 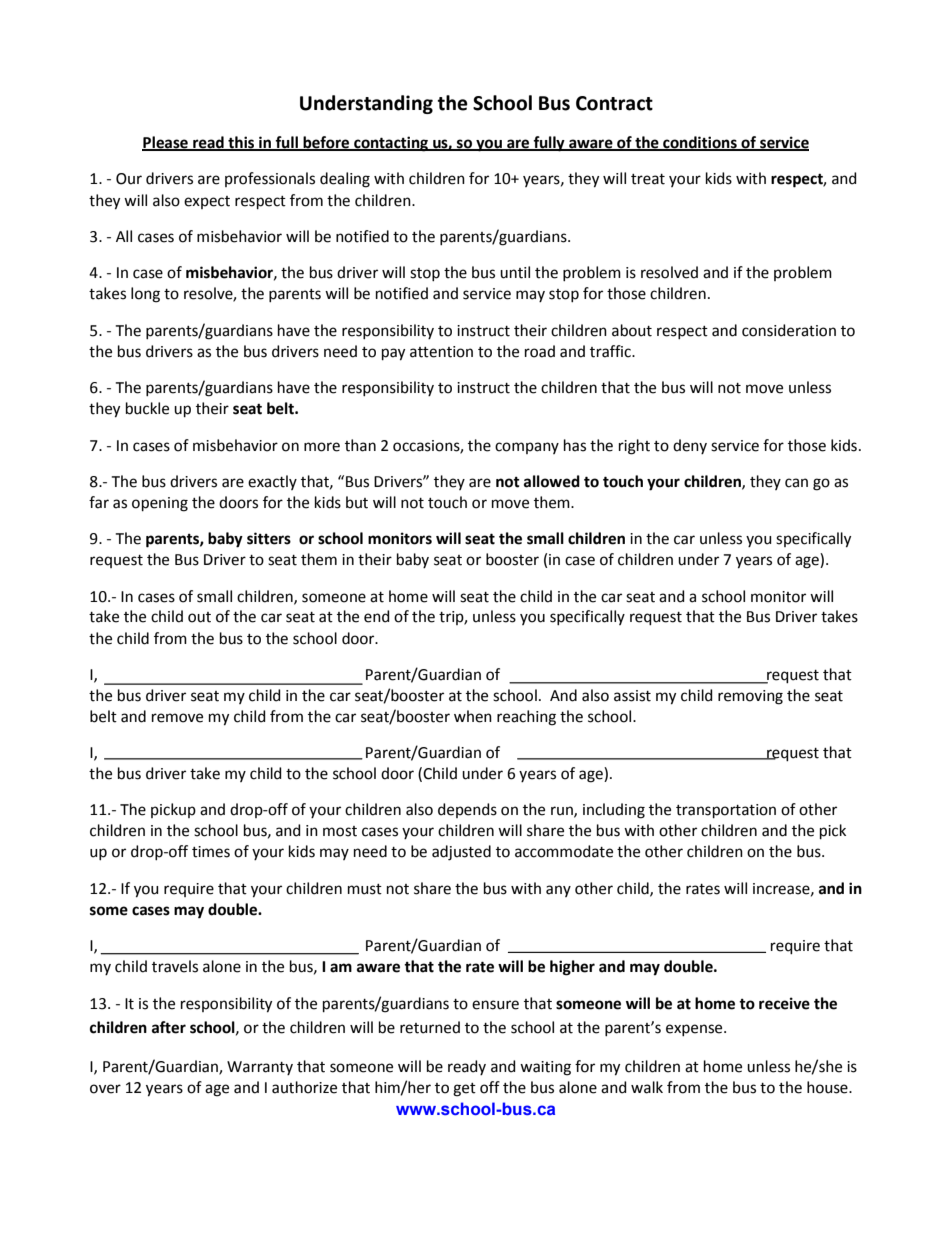 What do you see at coordinates (357, 502) in the screenshot?
I see `but` at bounding box center [357, 502].
